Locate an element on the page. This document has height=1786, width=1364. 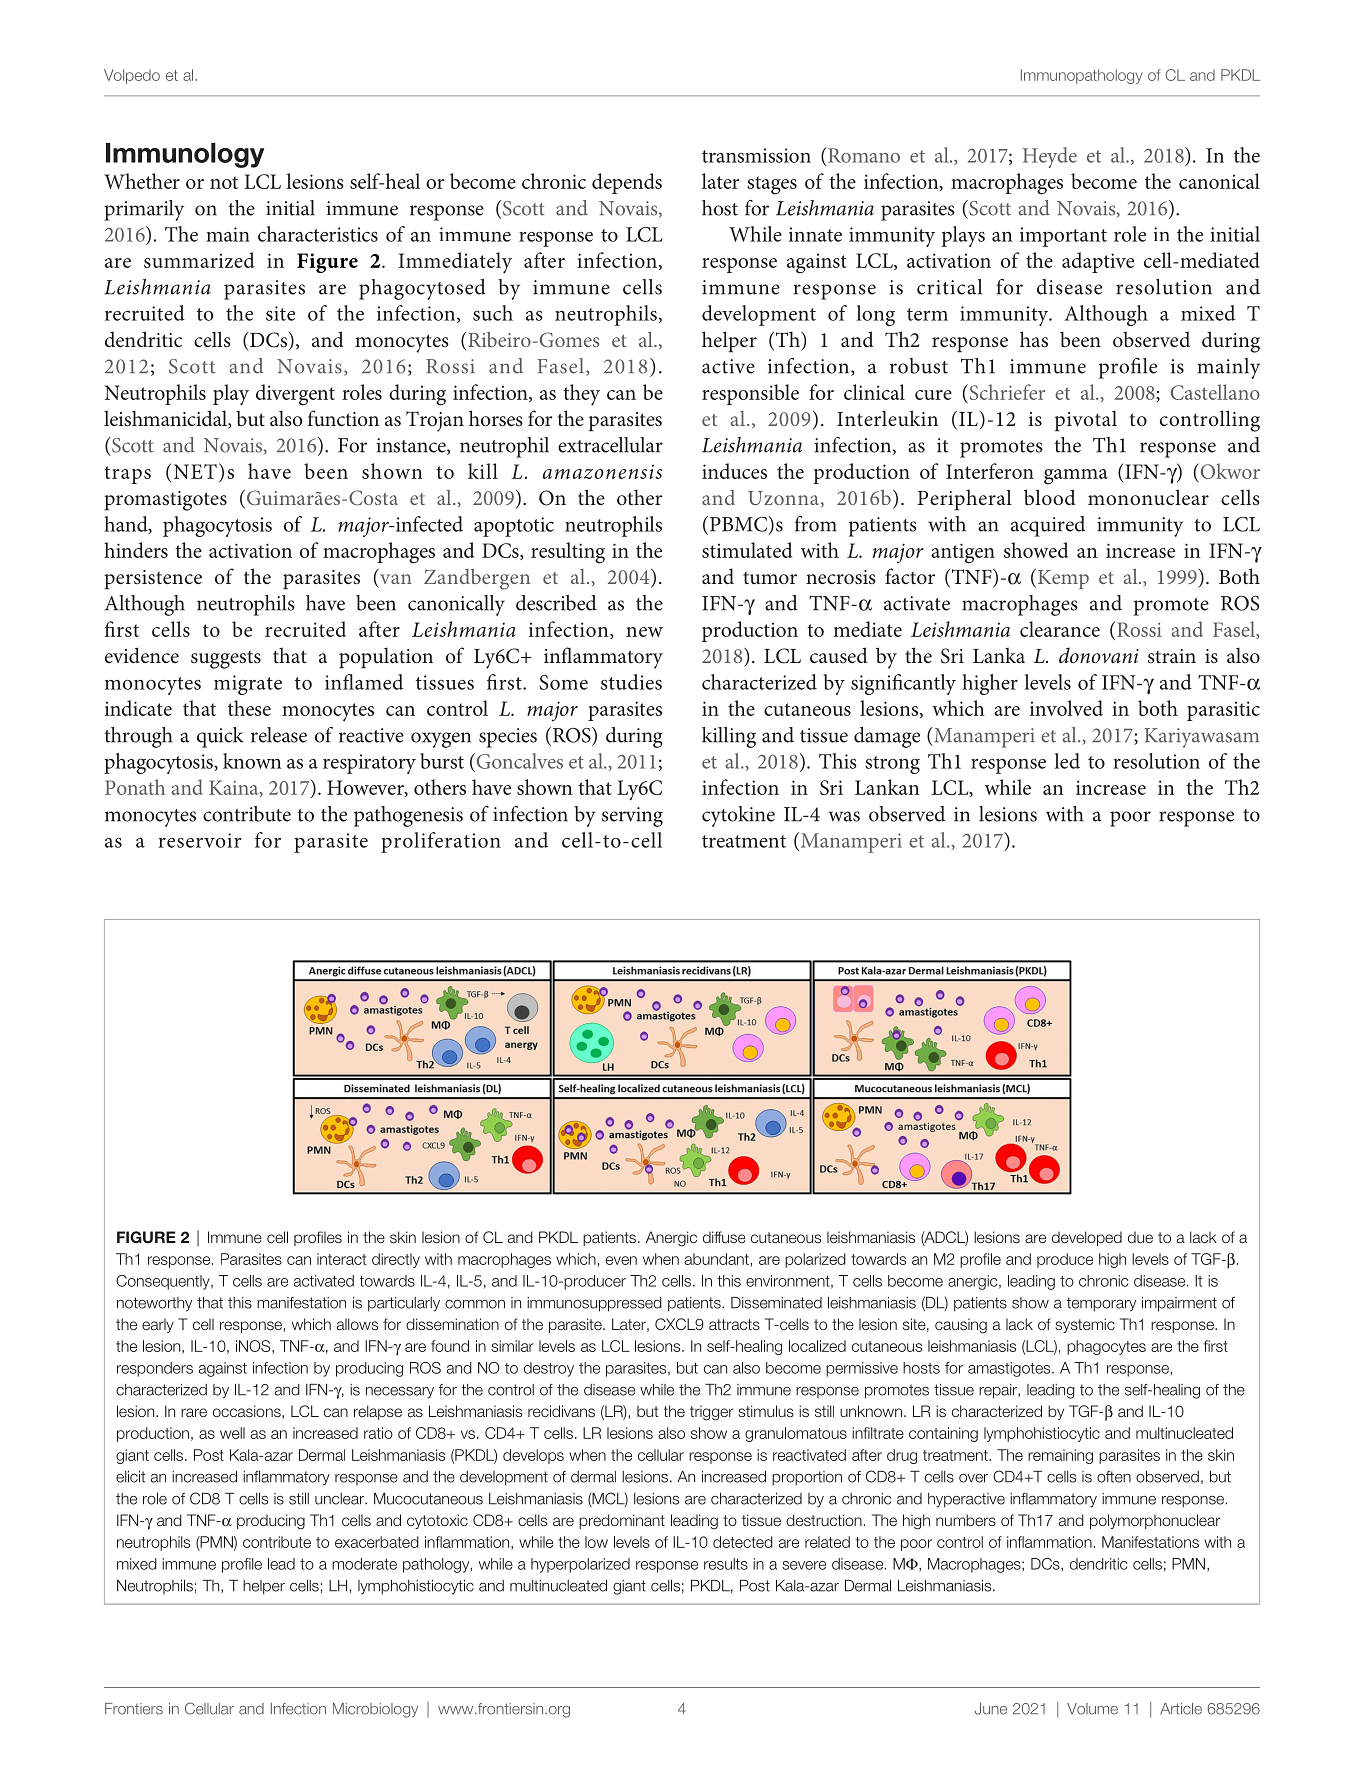
interact is located at coordinates (341, 1259).
